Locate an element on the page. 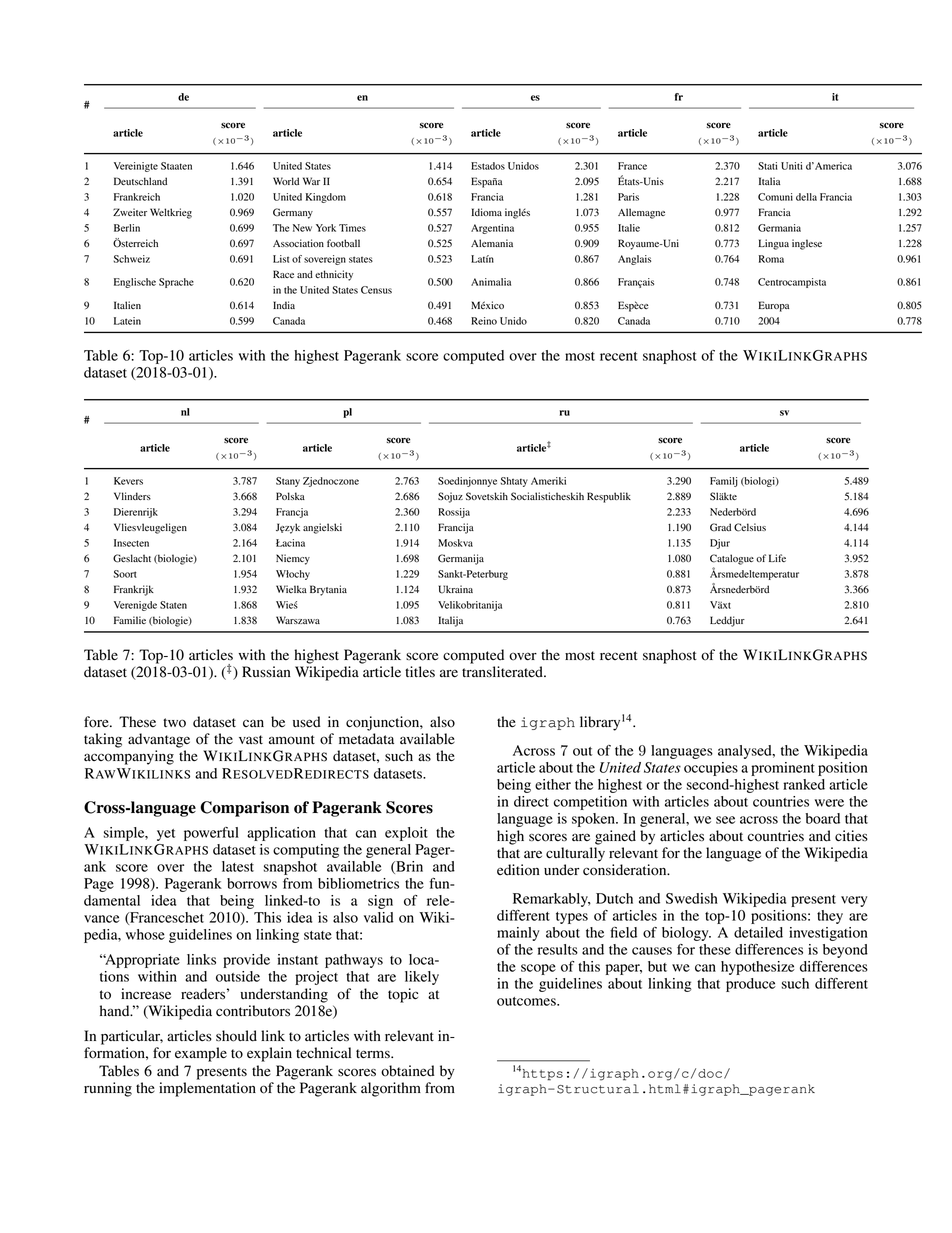 Image resolution: width=952 pixels, height=1233 pixels. transliterated is located at coordinates (503, 672).
